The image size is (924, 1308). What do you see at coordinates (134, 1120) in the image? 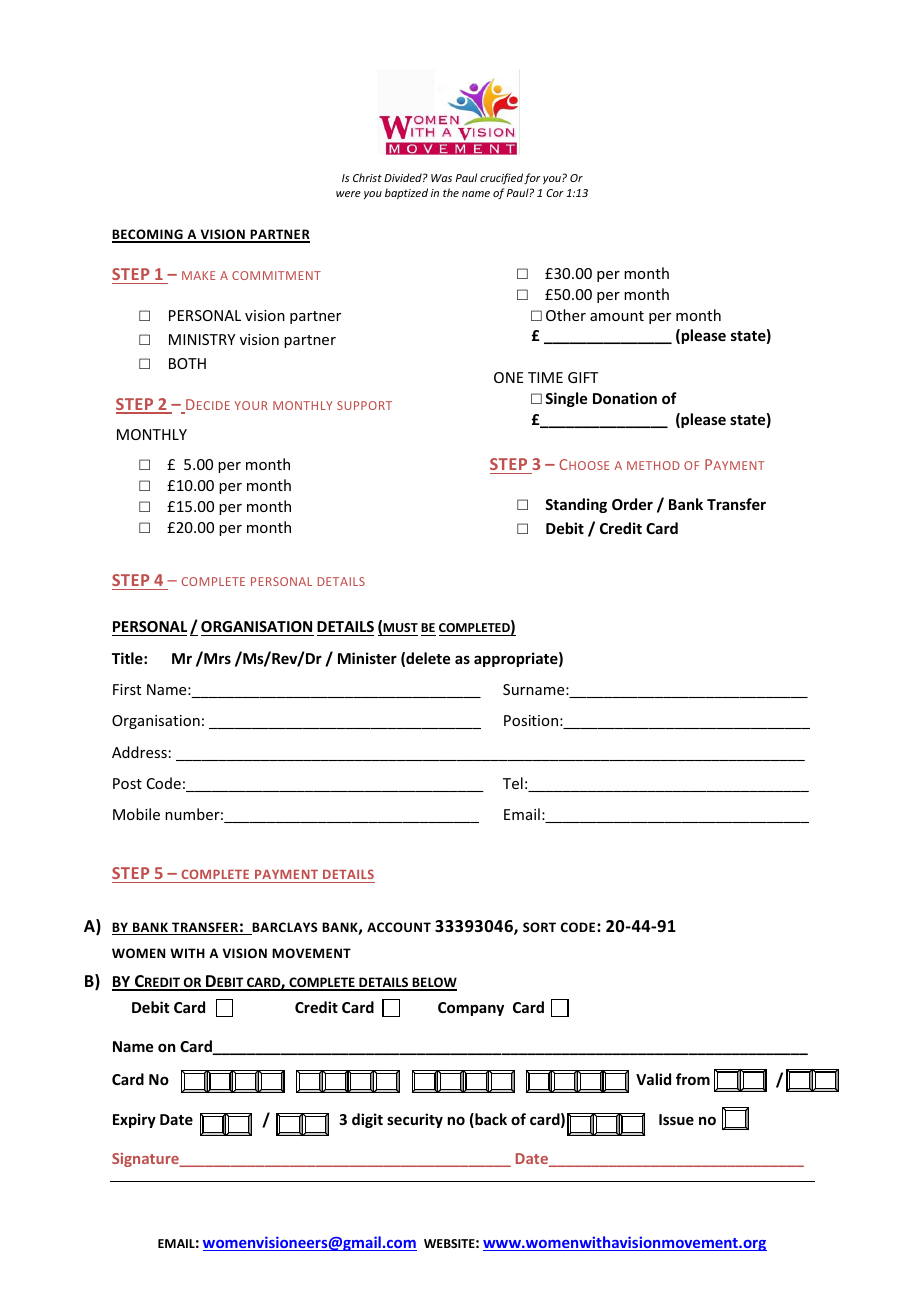
I see `Expiry` at bounding box center [134, 1120].
